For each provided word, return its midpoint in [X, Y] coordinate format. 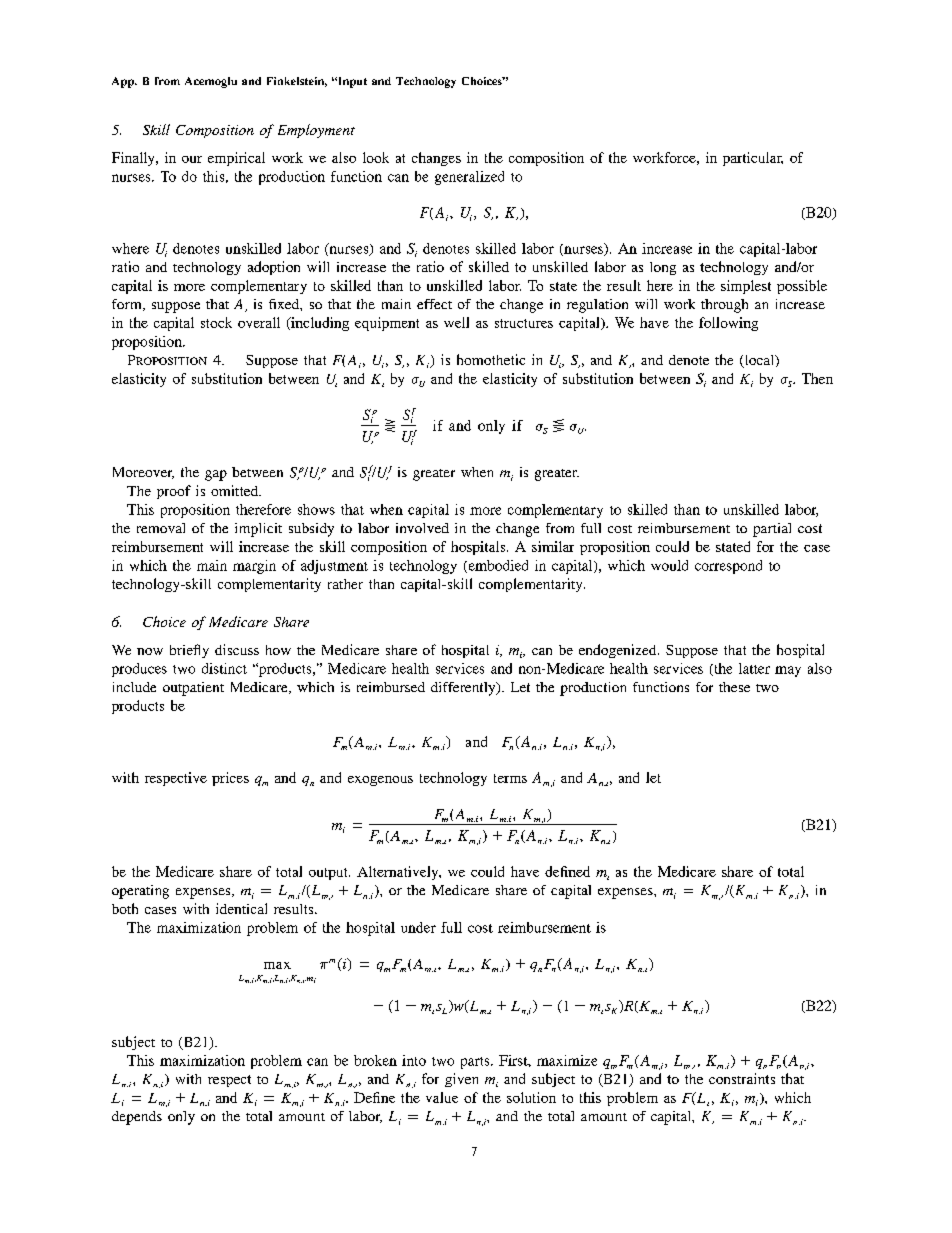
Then [817, 378]
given [461, 1080]
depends [137, 1118]
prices [230, 779]
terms [510, 778]
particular [753, 159]
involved [422, 528]
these [734, 687]
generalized [469, 178]
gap [216, 475]
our [192, 159]
